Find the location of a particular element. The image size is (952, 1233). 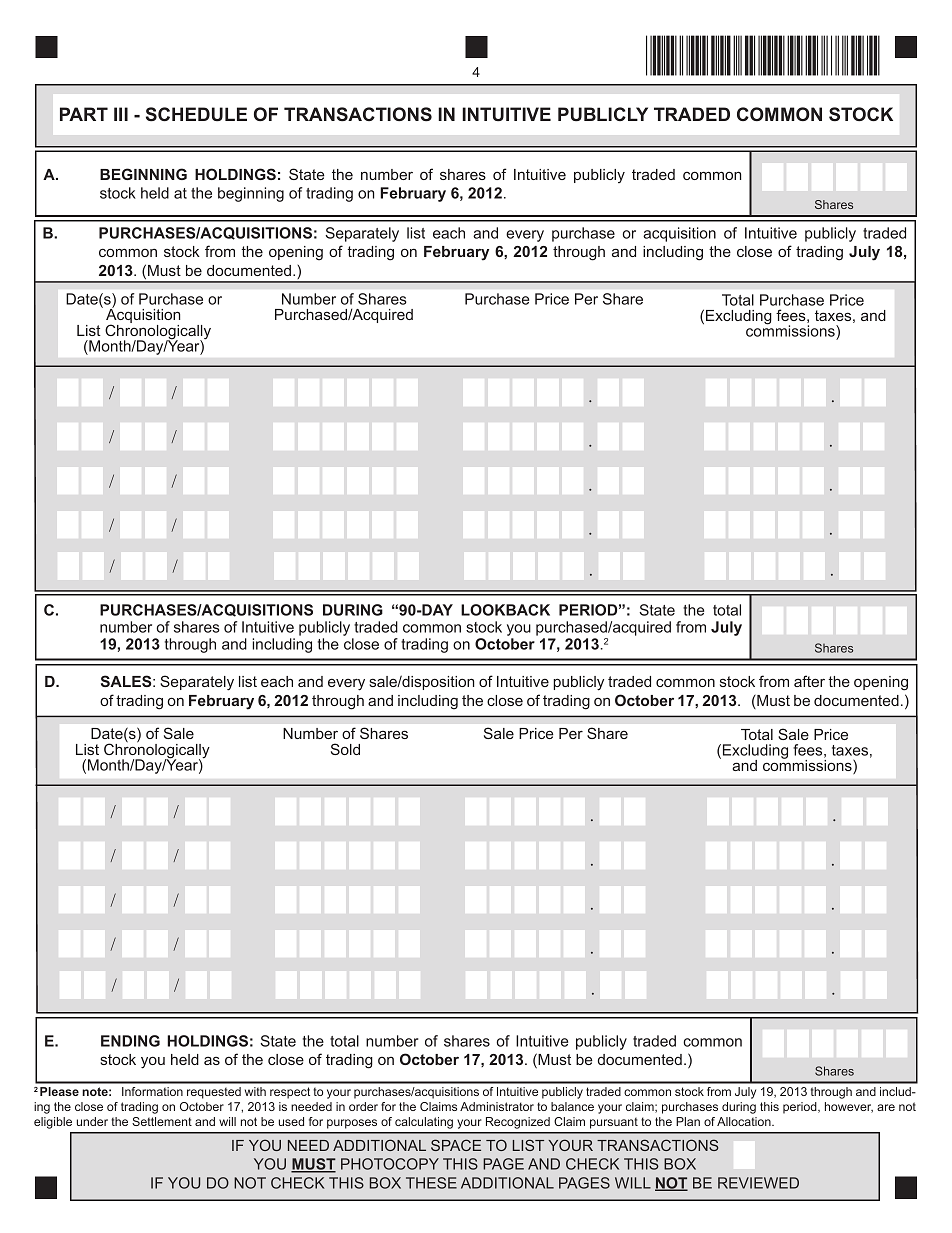

SCHEDULE is located at coordinates (196, 114).
